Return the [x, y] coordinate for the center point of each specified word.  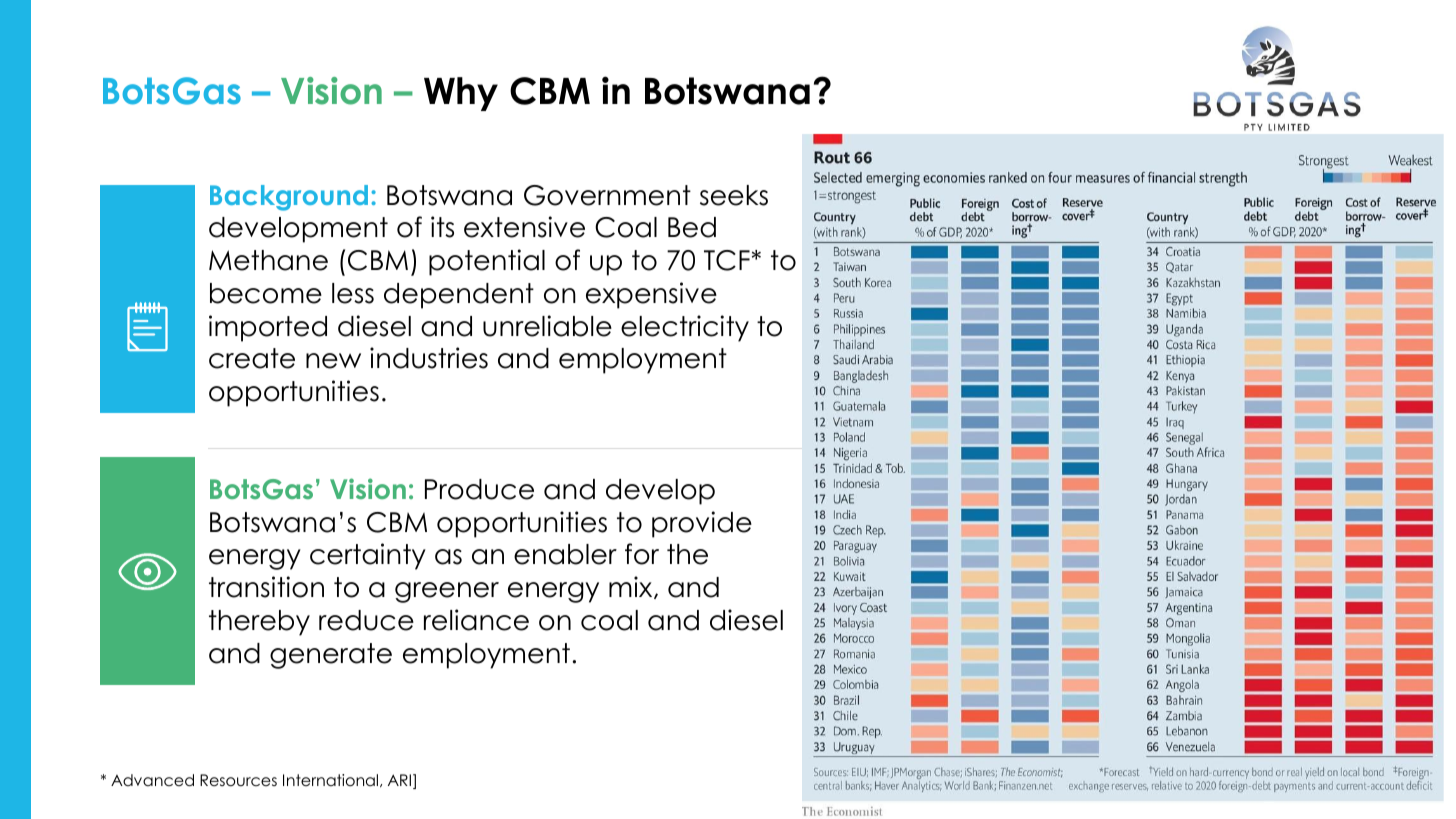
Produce [479, 489]
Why [461, 94]
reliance [476, 620]
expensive [651, 295]
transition [266, 587]
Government [607, 195]
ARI [399, 780]
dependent [459, 296]
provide [702, 524]
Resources [238, 780]
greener [447, 592]
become [266, 293]
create [252, 358]
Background [289, 198]
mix [632, 587]
